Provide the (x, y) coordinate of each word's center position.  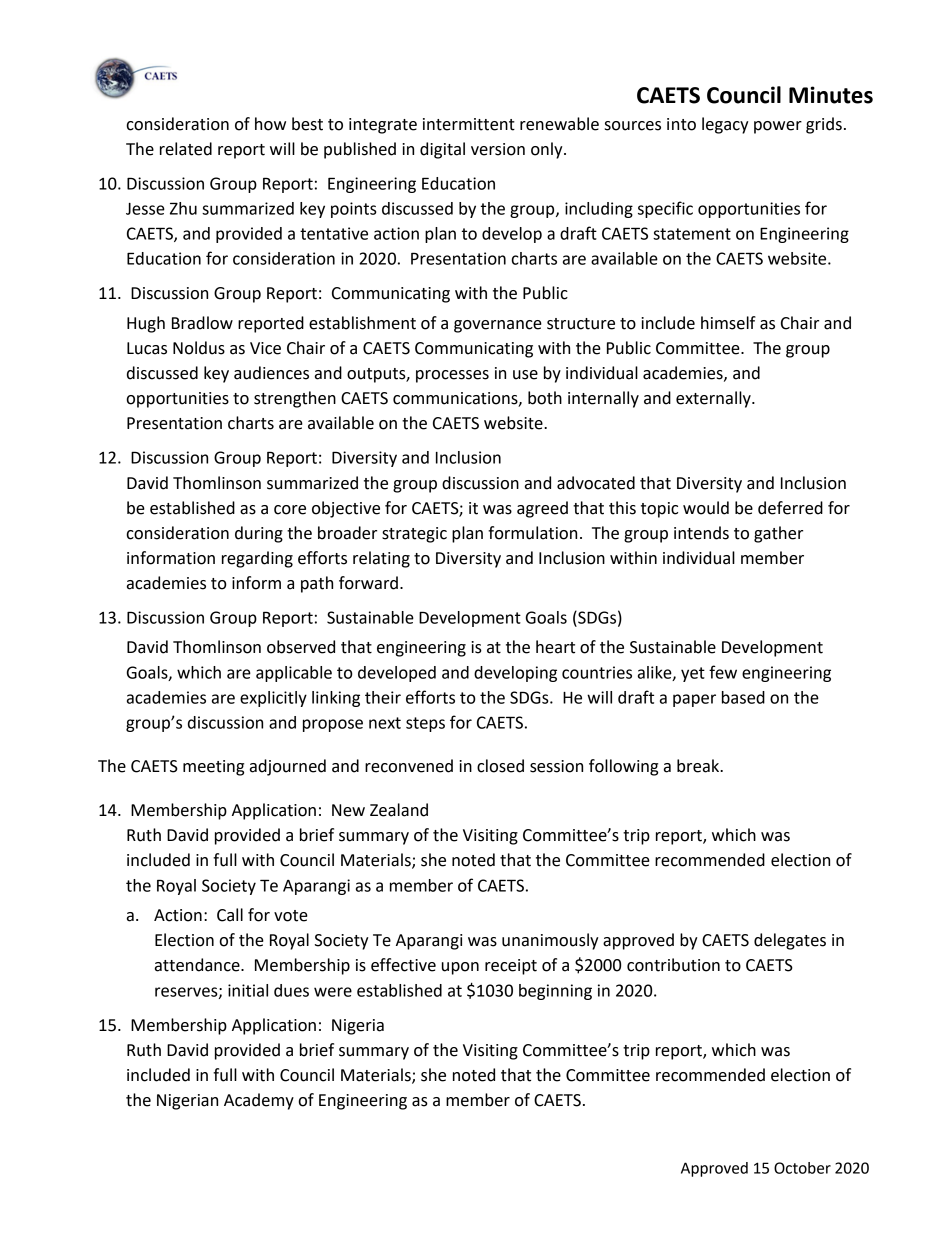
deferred (790, 508)
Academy (259, 1101)
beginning (555, 992)
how (270, 124)
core (290, 510)
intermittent (469, 124)
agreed (542, 509)
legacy (725, 125)
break (699, 766)
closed (500, 766)
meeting (213, 768)
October (802, 1168)
